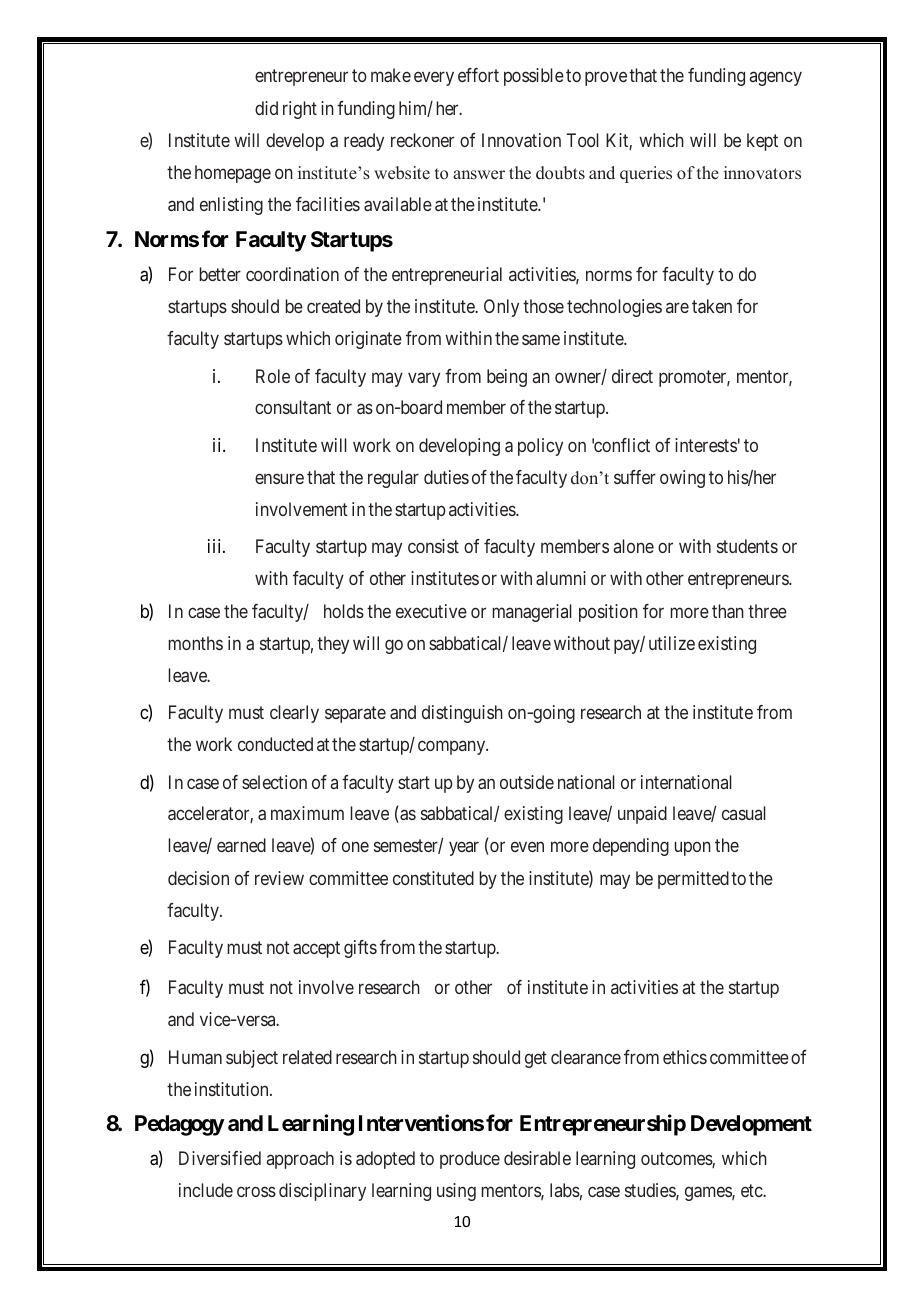 Image resolution: width=924 pixels, height=1308 pixels. Describe the element at coordinates (752, 1191) in the screenshot. I see `etc` at that location.
